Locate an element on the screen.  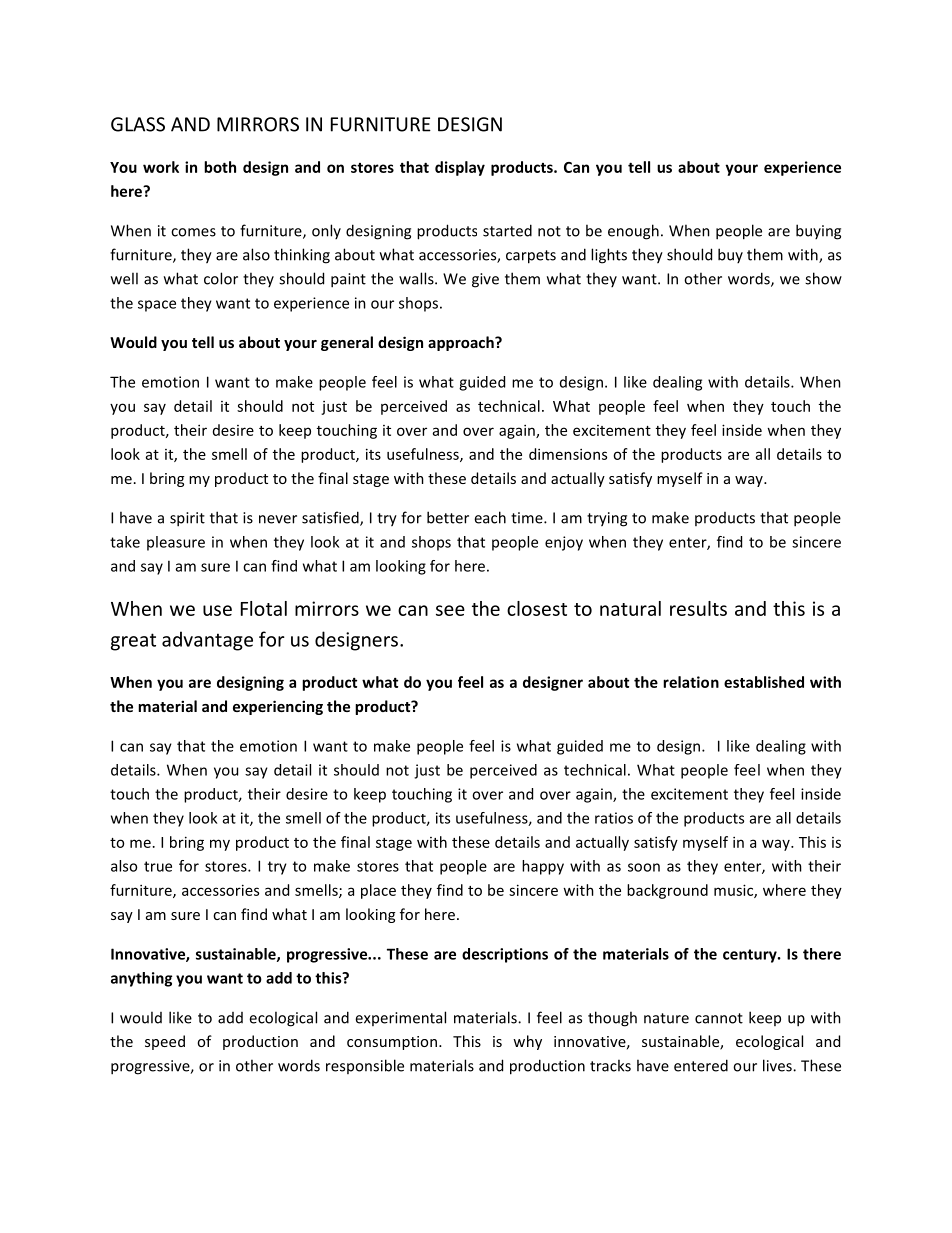
both is located at coordinates (220, 167).
